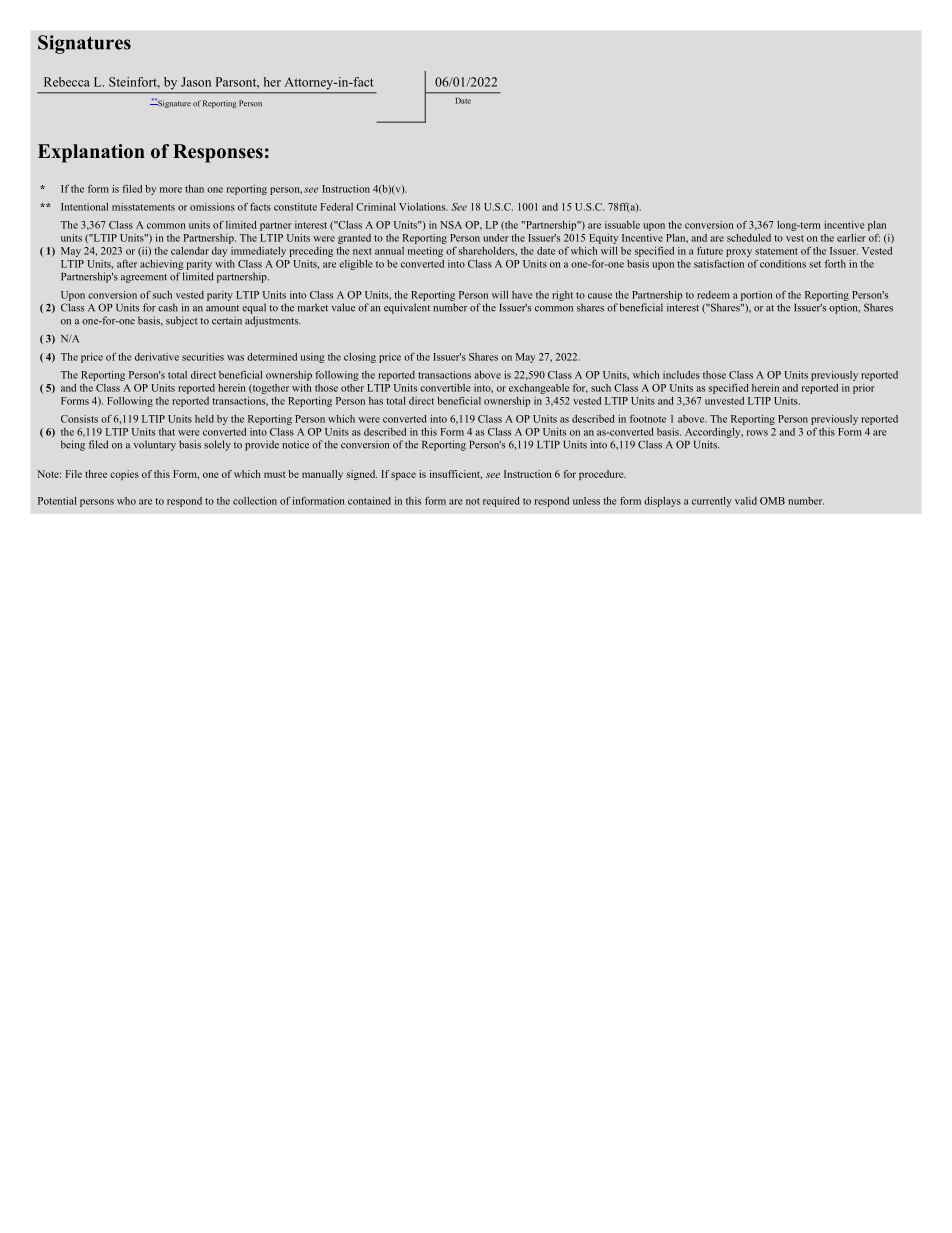  Describe the element at coordinates (161, 265) in the page. I see `achieving` at that location.
